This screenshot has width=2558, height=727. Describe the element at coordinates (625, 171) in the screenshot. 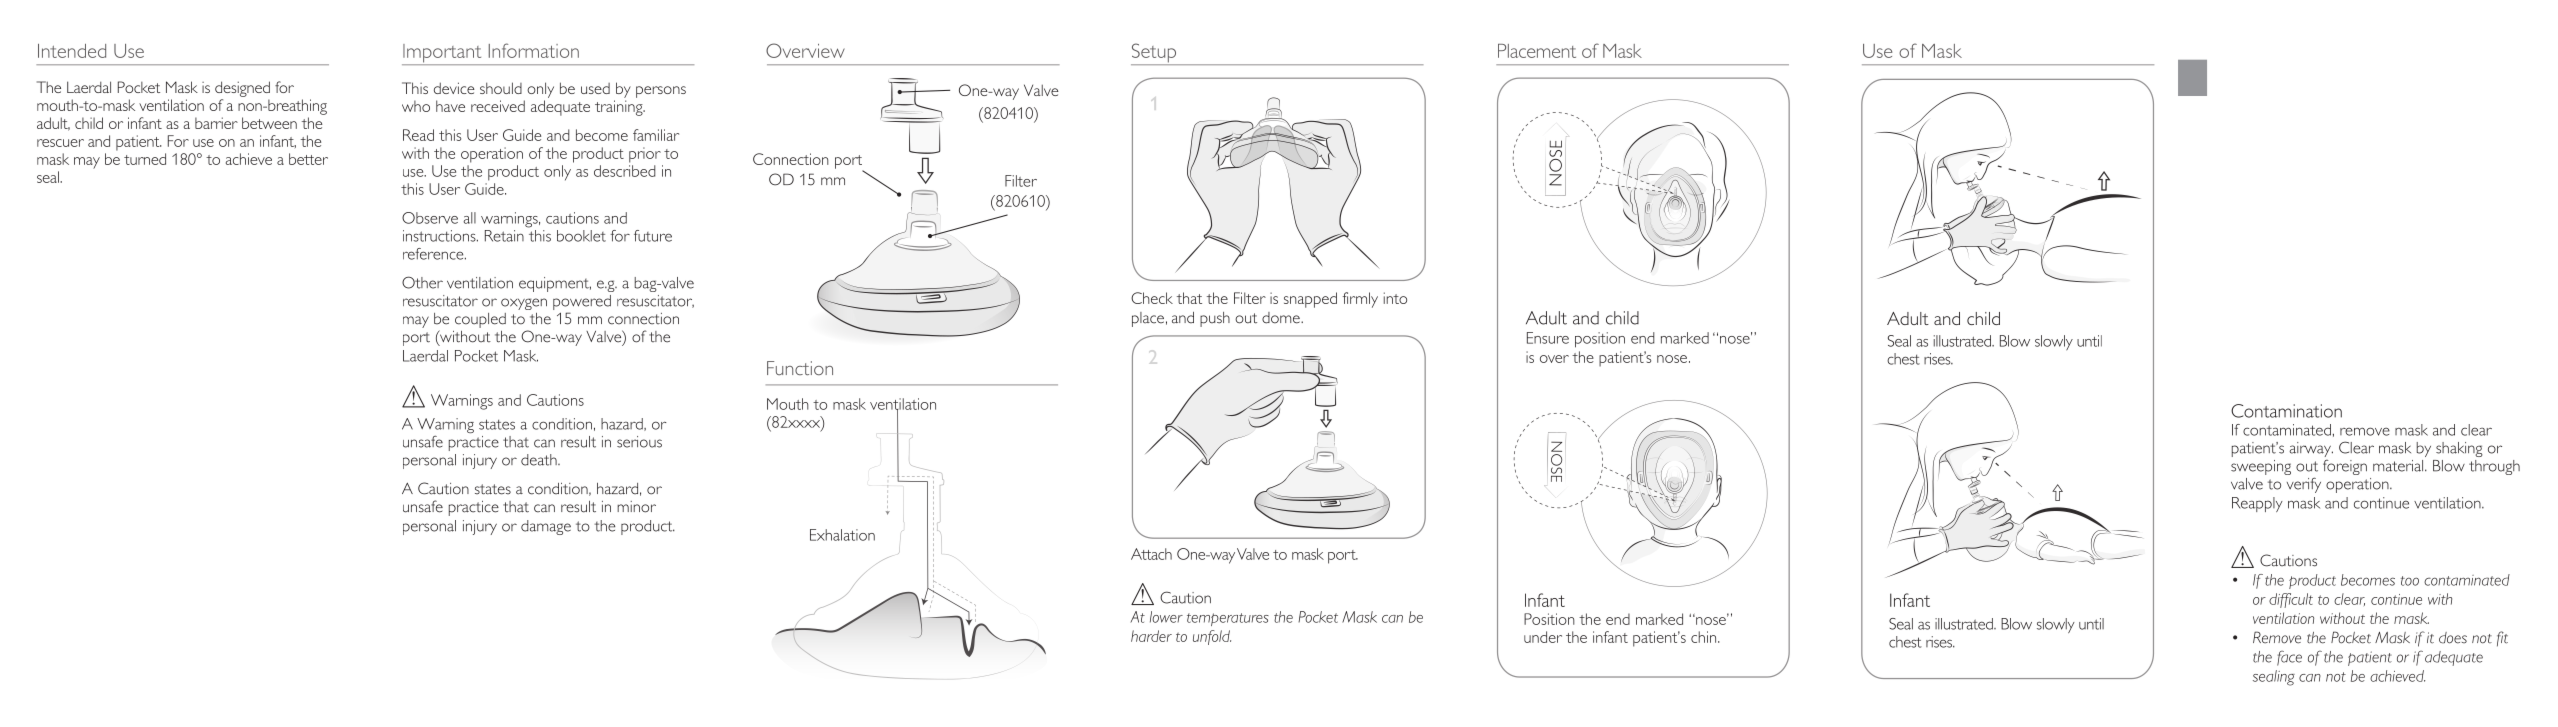

I see `described` at that location.
